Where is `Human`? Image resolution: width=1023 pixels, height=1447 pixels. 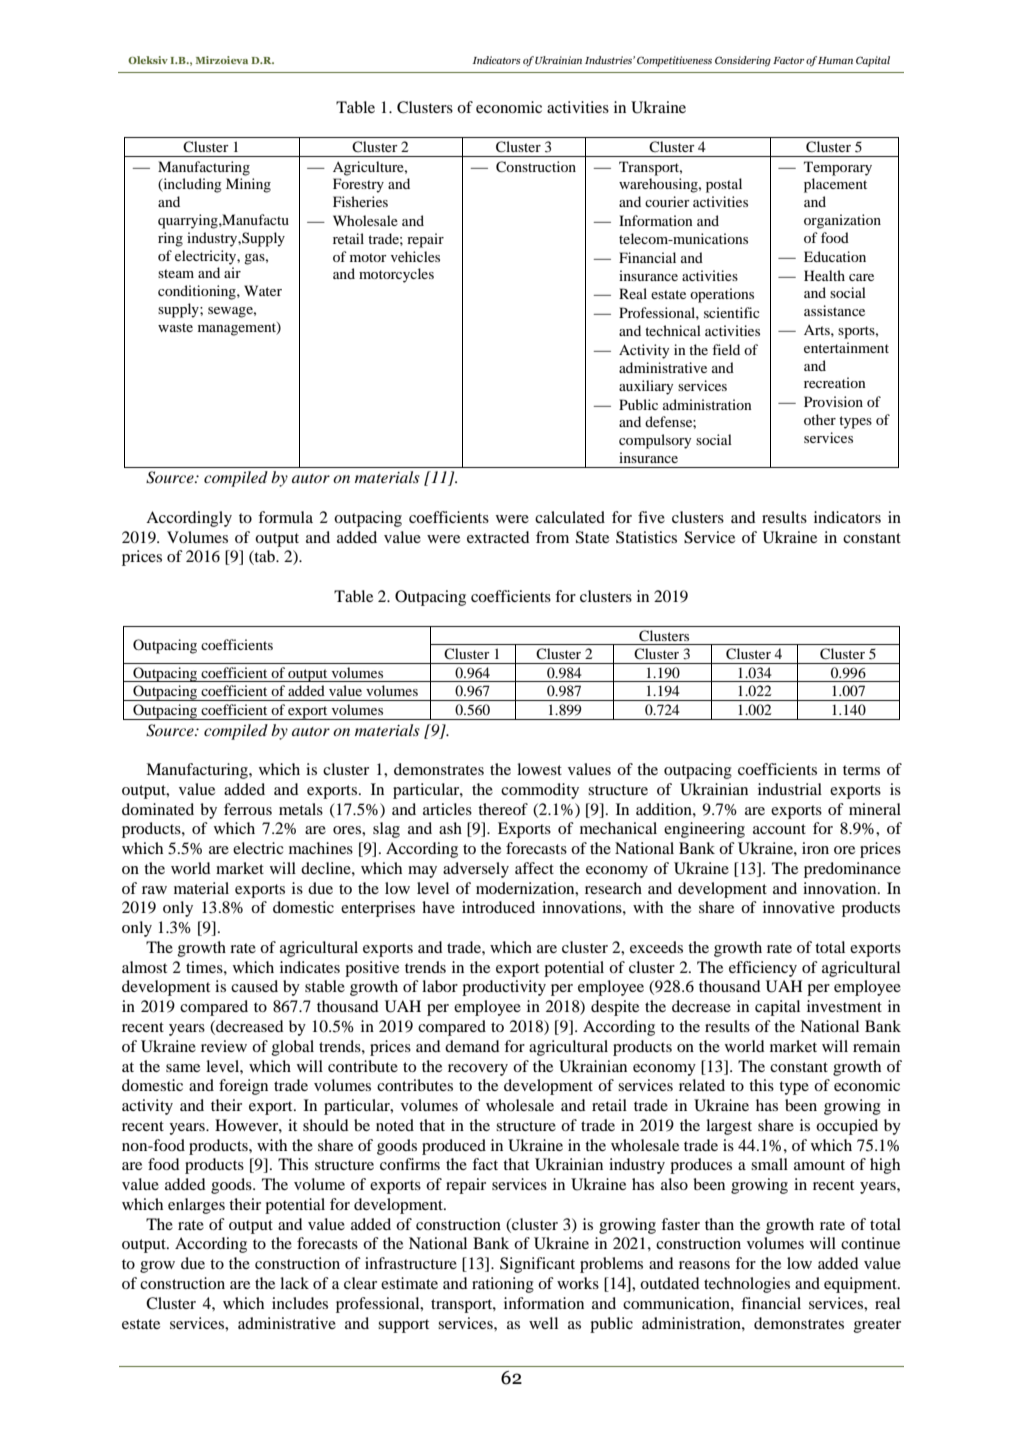
Human is located at coordinates (835, 60).
